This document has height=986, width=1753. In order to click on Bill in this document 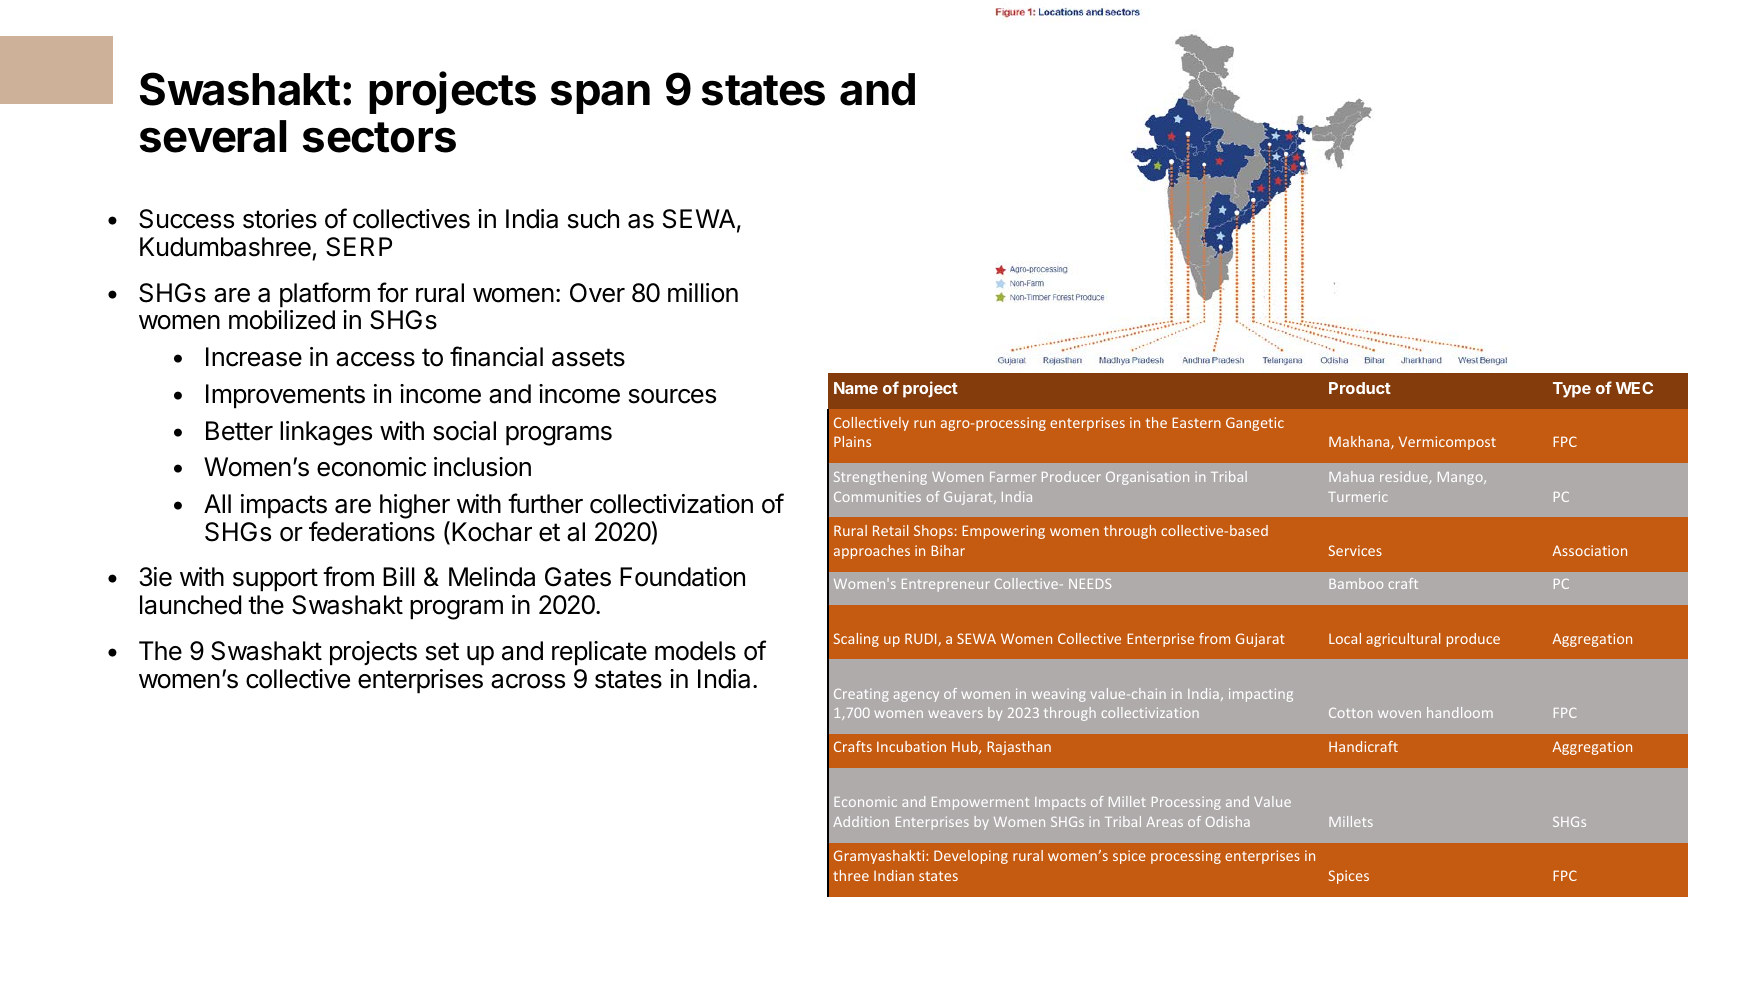, I will do `click(399, 576)`.
